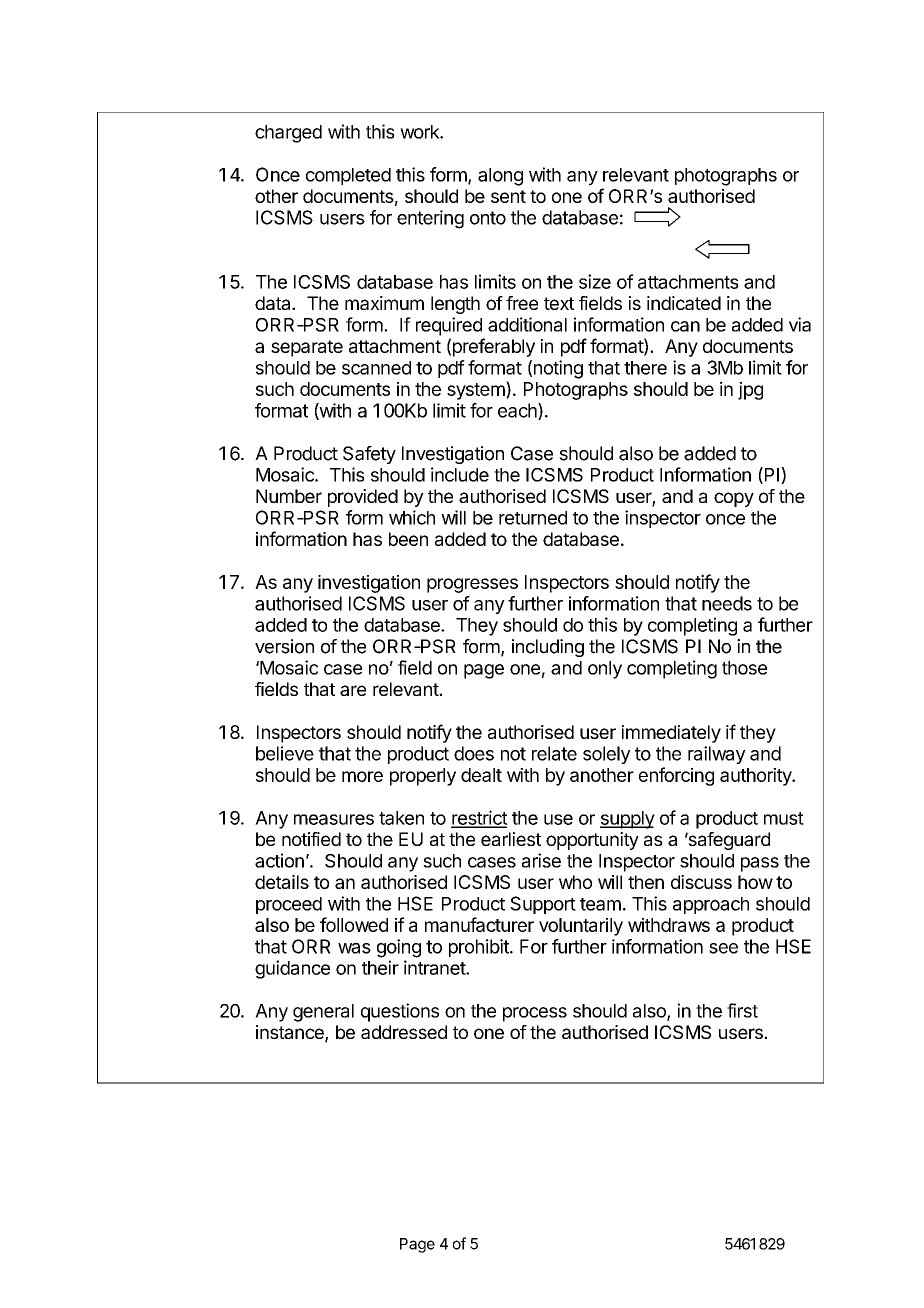  Describe the element at coordinates (472, 585) in the screenshot. I see `progresses` at that location.
